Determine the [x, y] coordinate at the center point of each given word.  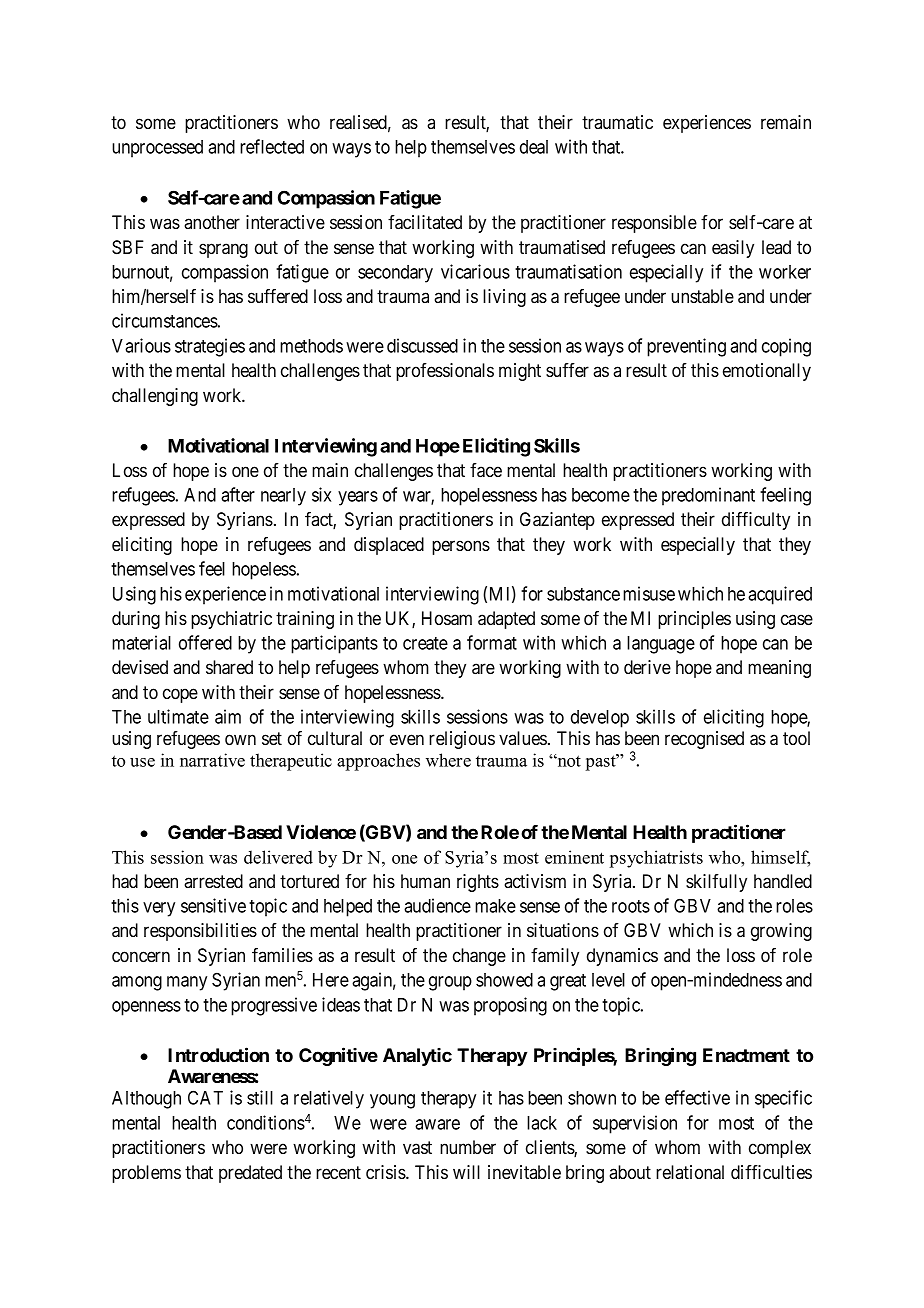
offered [205, 642]
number [468, 1147]
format [492, 642]
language [661, 645]
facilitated [425, 222]
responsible [654, 224]
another [212, 222]
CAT [205, 1097]
